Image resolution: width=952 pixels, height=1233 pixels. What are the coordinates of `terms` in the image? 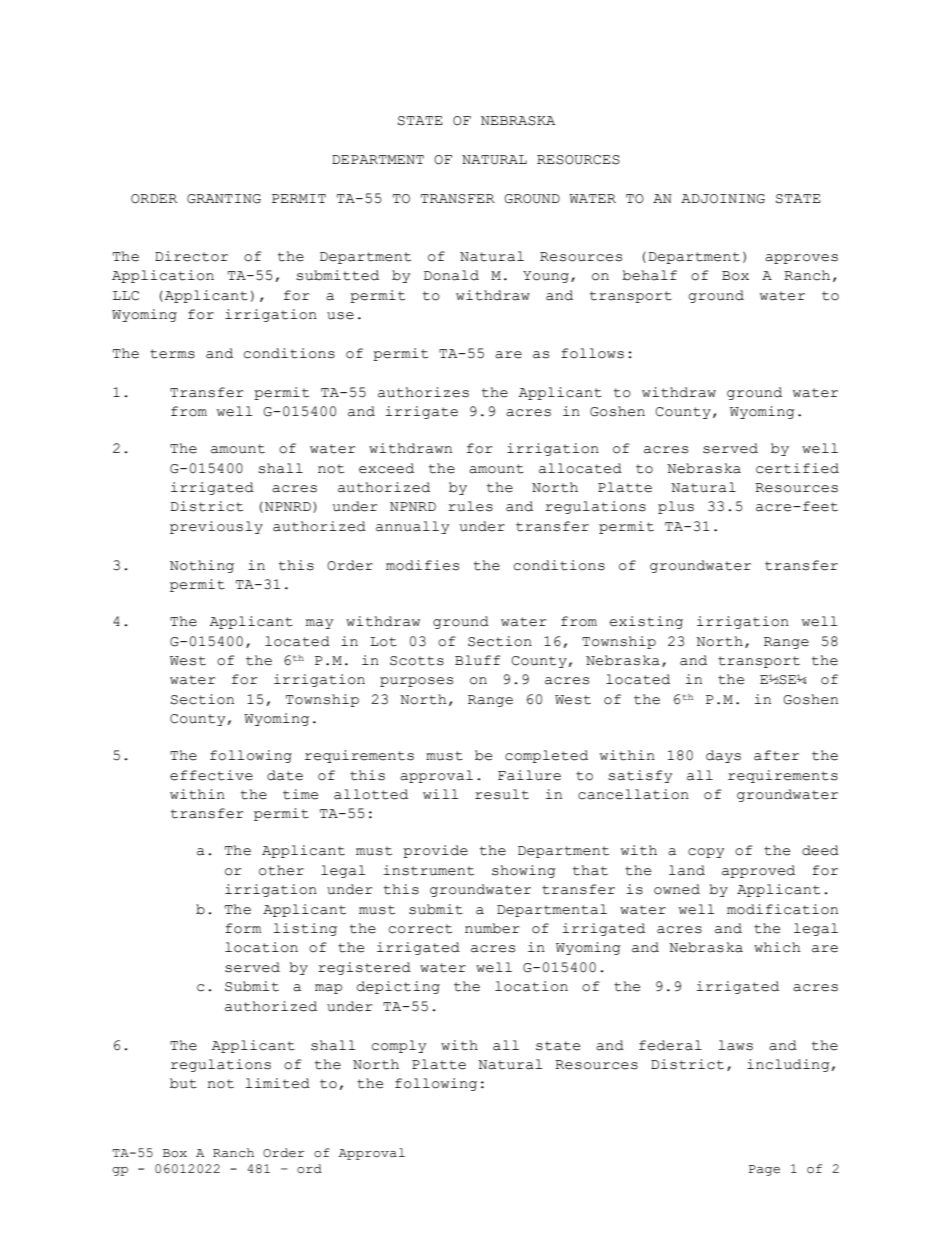 It's located at (172, 354).
